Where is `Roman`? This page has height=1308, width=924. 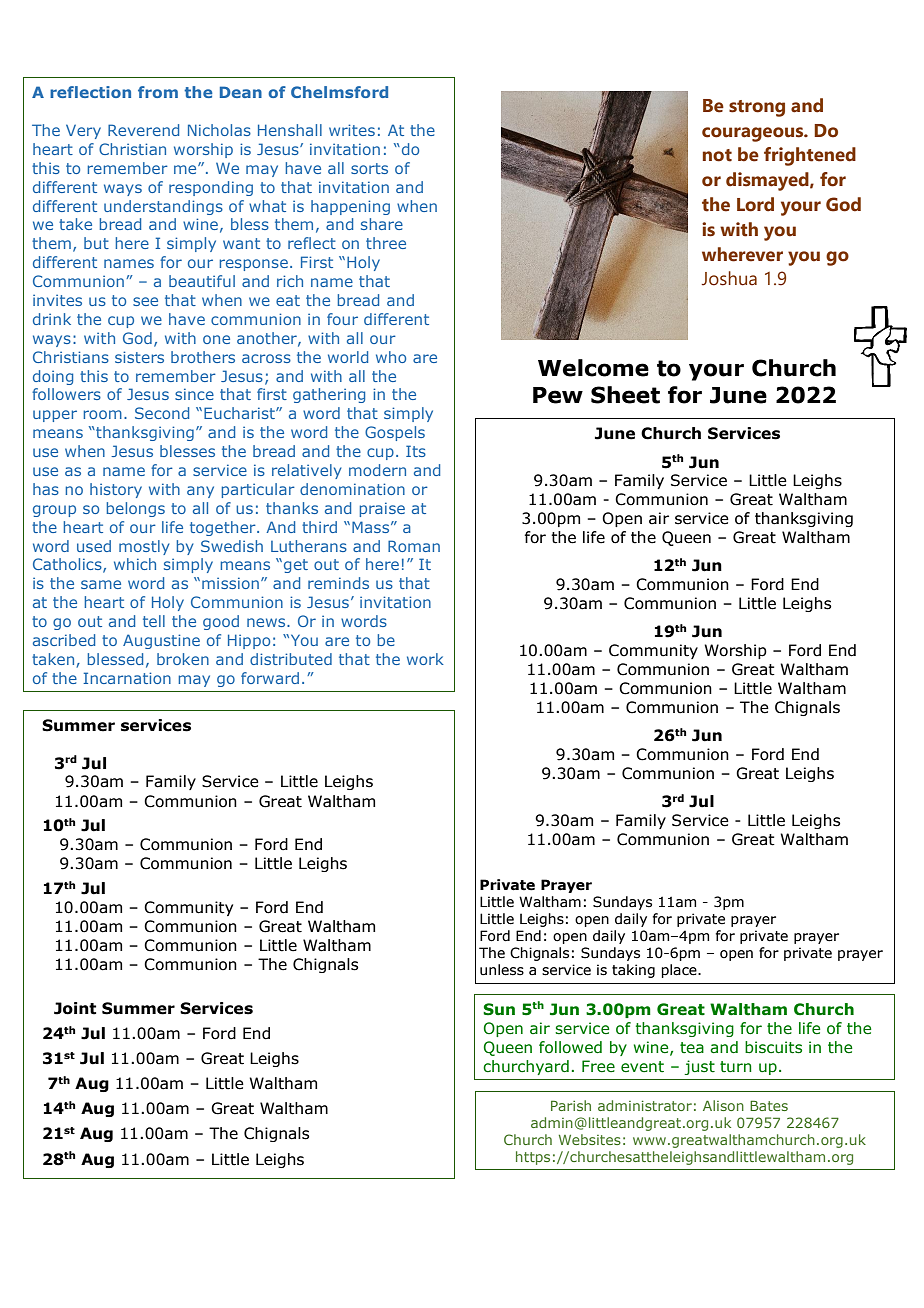
Roman is located at coordinates (414, 546).
